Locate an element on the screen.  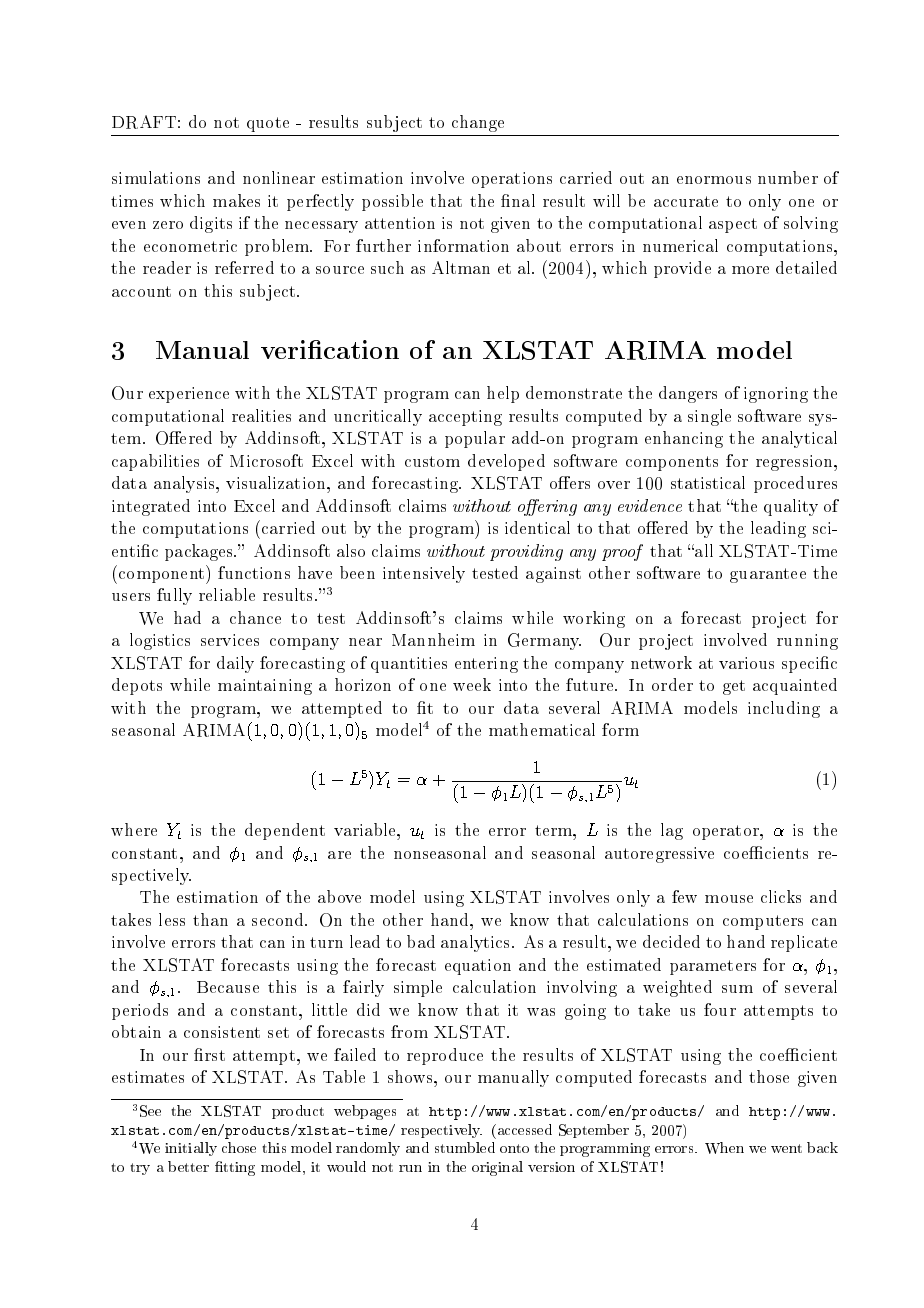
various is located at coordinates (746, 663).
